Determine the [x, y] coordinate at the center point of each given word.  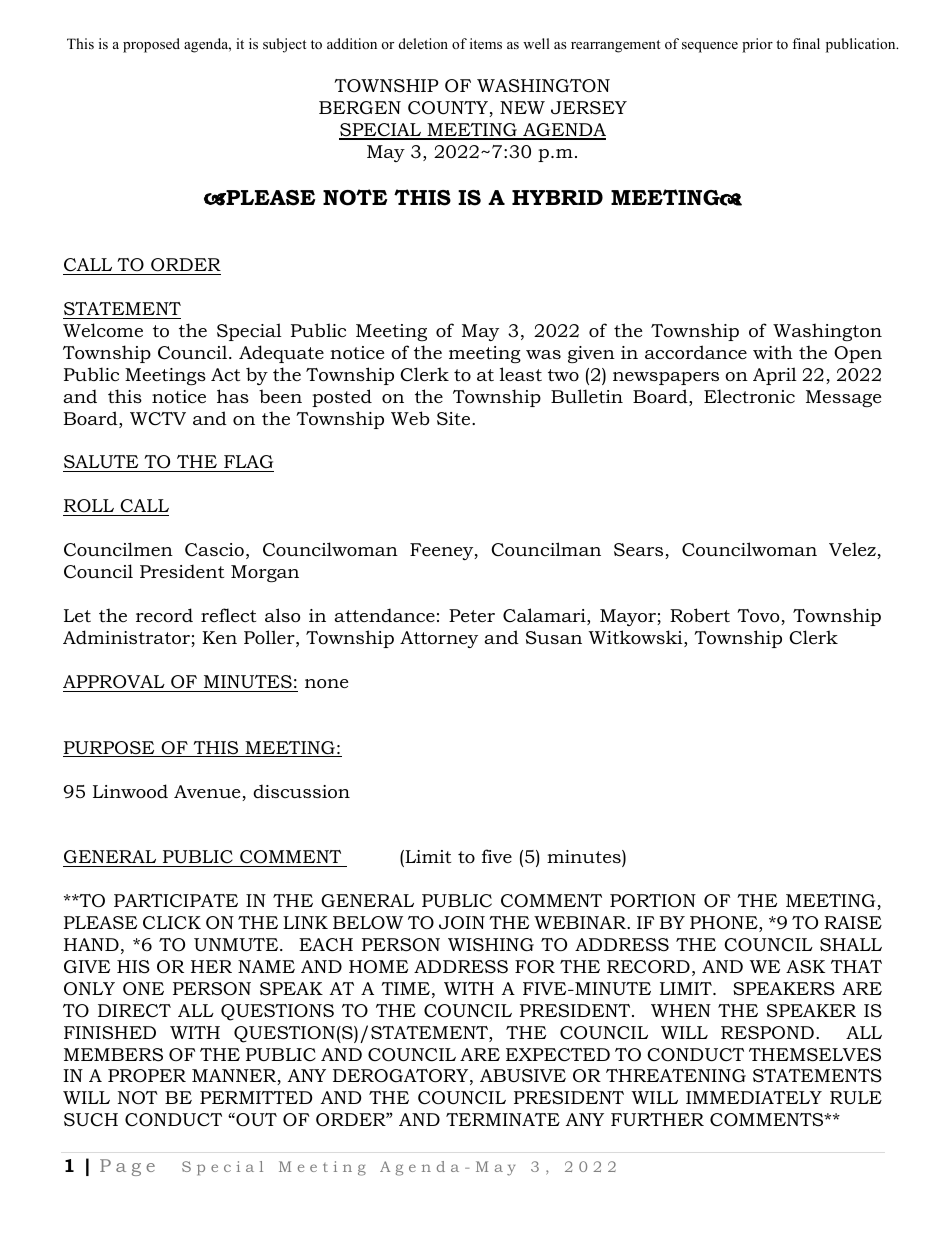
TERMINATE [503, 1119]
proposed [151, 45]
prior [757, 45]
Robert [700, 615]
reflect [228, 615]
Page [127, 1167]
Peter [472, 615]
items [486, 43]
